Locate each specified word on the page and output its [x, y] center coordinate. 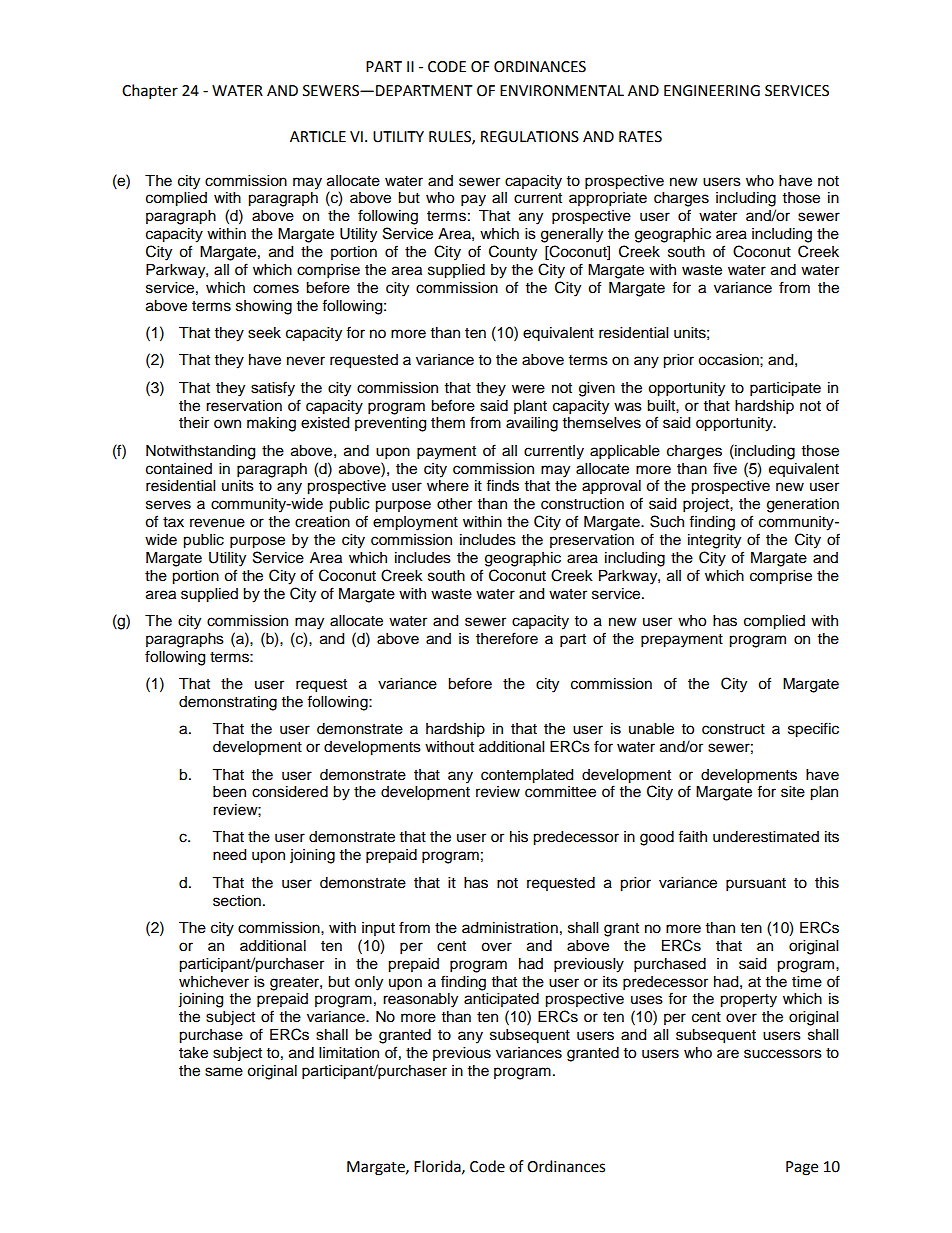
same [224, 1072]
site [793, 792]
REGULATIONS [530, 137]
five [725, 468]
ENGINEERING [712, 91]
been [229, 792]
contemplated [527, 776]
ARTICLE [318, 137]
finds [502, 485]
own [227, 424]
